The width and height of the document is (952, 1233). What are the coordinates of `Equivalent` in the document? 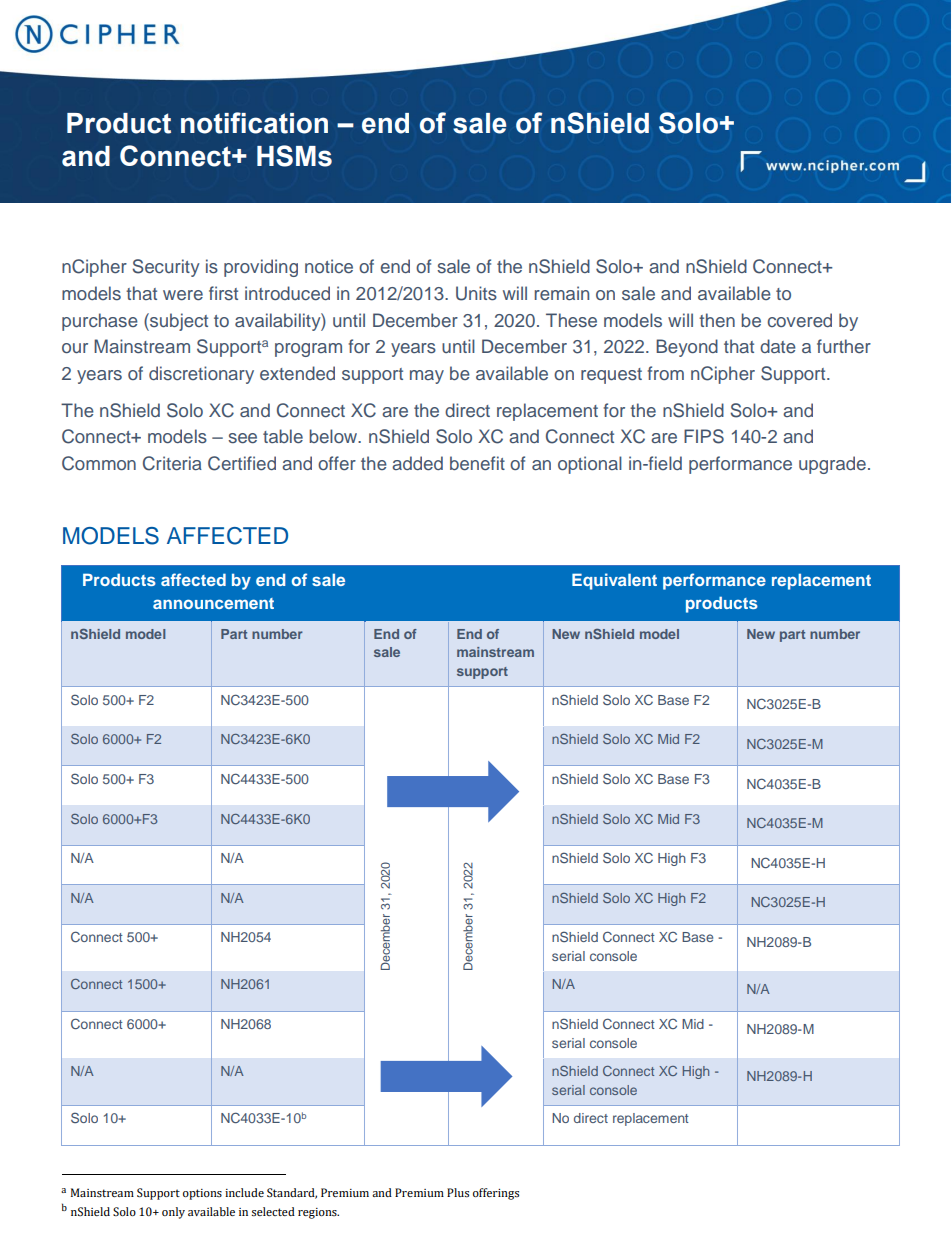 It's located at (614, 581).
